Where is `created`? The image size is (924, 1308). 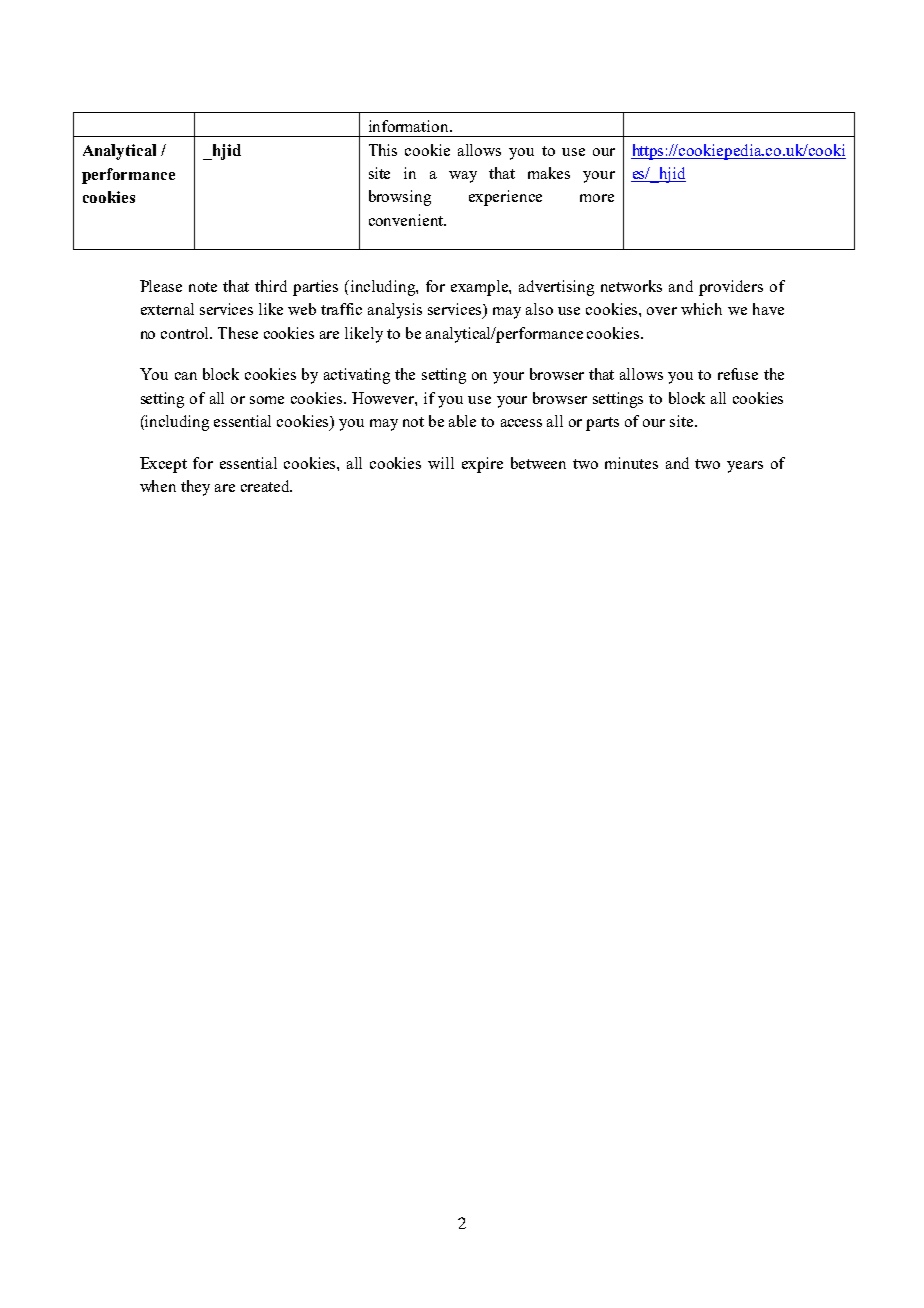 created is located at coordinates (266, 486).
